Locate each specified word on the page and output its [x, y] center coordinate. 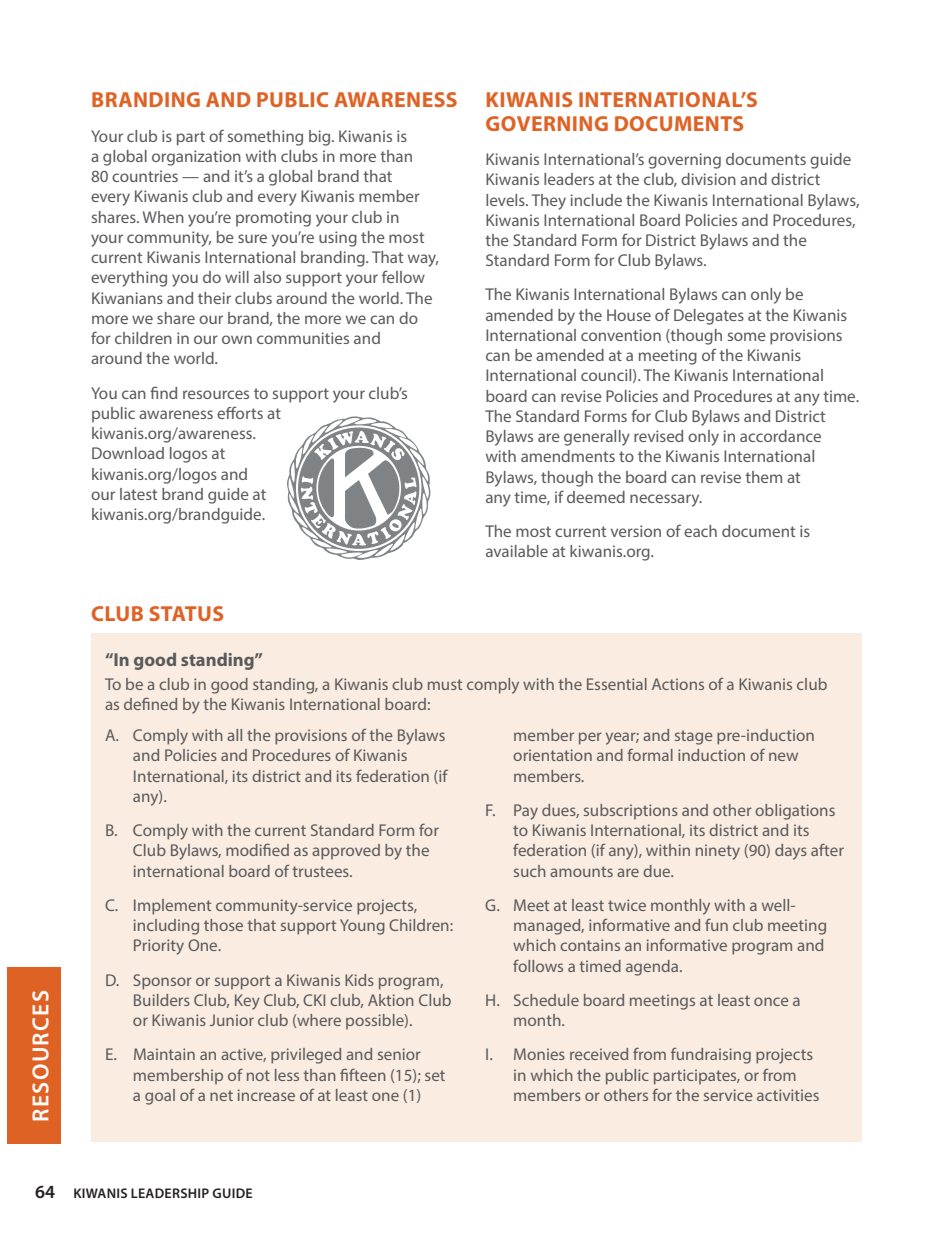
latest [138, 494]
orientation [552, 755]
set [435, 1075]
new [783, 756]
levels [506, 200]
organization [196, 158]
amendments [568, 456]
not [258, 1075]
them [763, 477]
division [708, 179]
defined [150, 703]
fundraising [711, 1056]
